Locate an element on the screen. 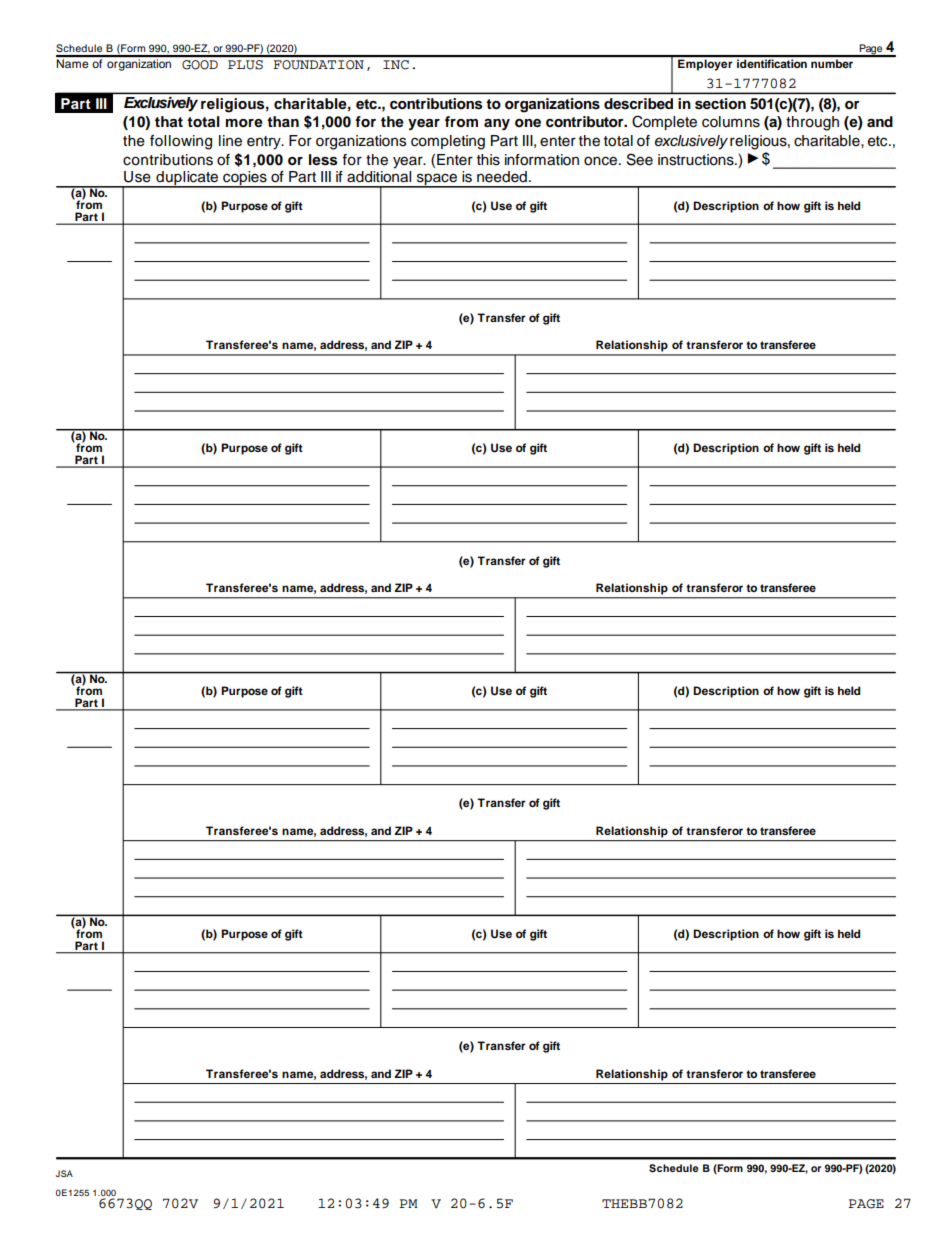  completing is located at coordinates (448, 142).
